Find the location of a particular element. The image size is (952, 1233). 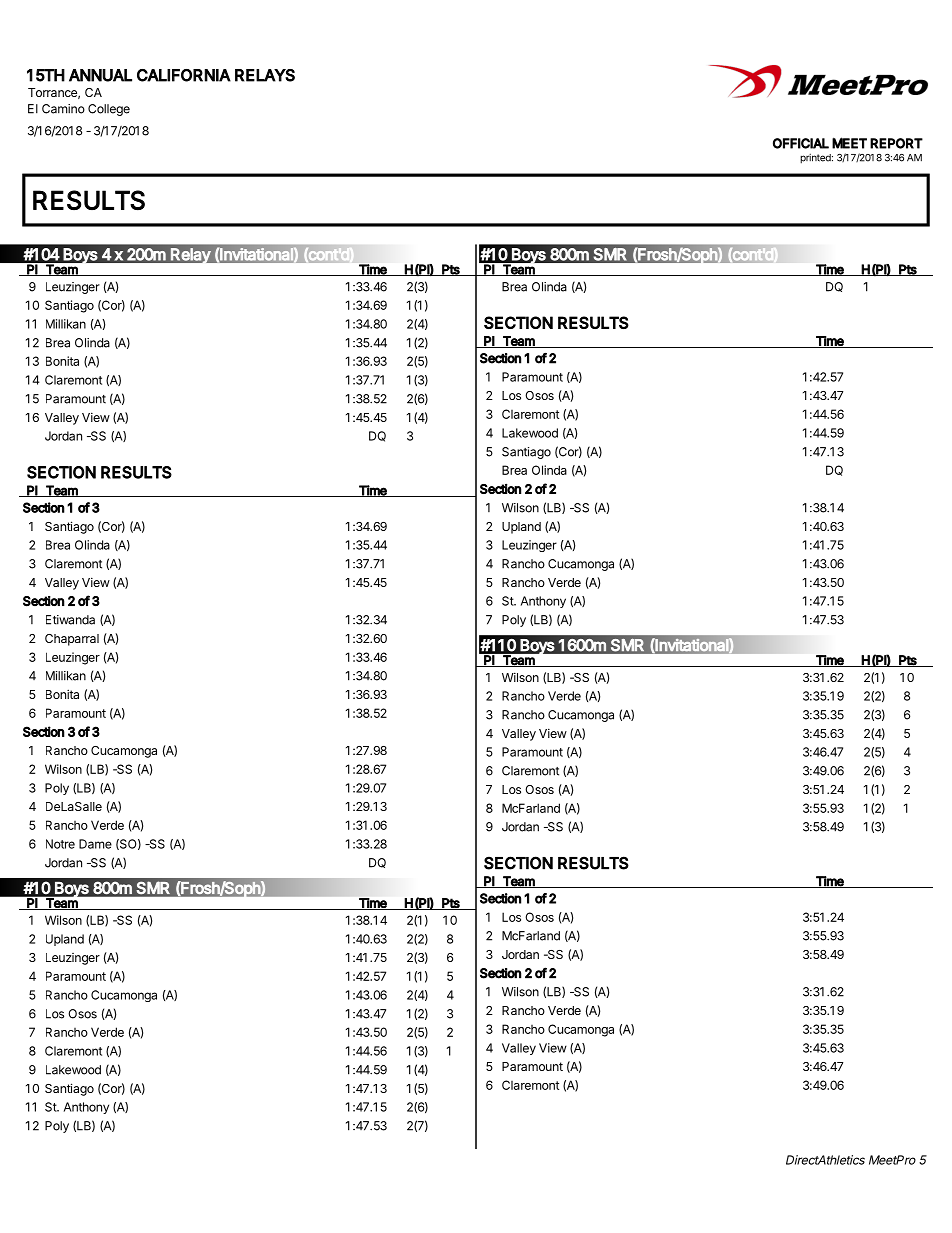

Dame is located at coordinates (95, 844).
